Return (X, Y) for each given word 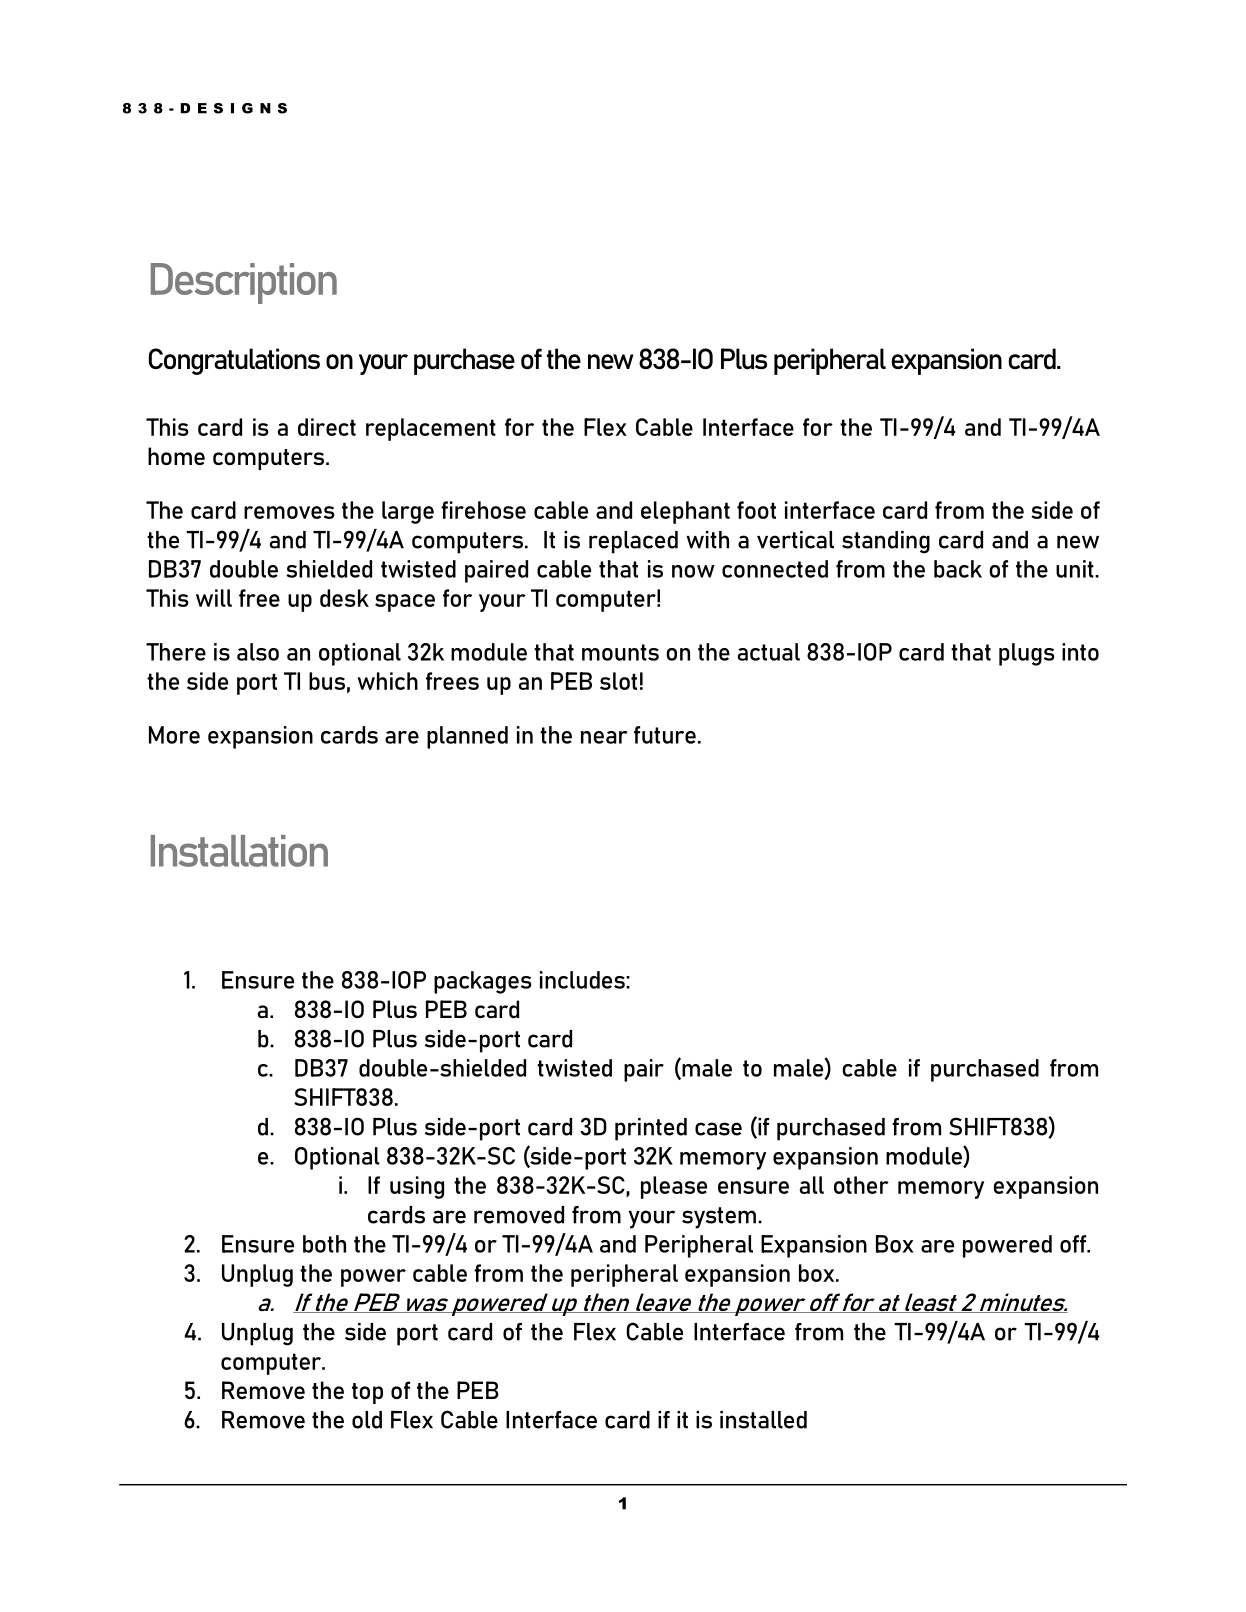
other (861, 1185)
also (258, 652)
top (367, 1393)
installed (763, 1420)
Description (244, 283)
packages (483, 982)
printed (651, 1129)
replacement (431, 429)
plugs (1027, 654)
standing (886, 542)
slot (618, 681)
